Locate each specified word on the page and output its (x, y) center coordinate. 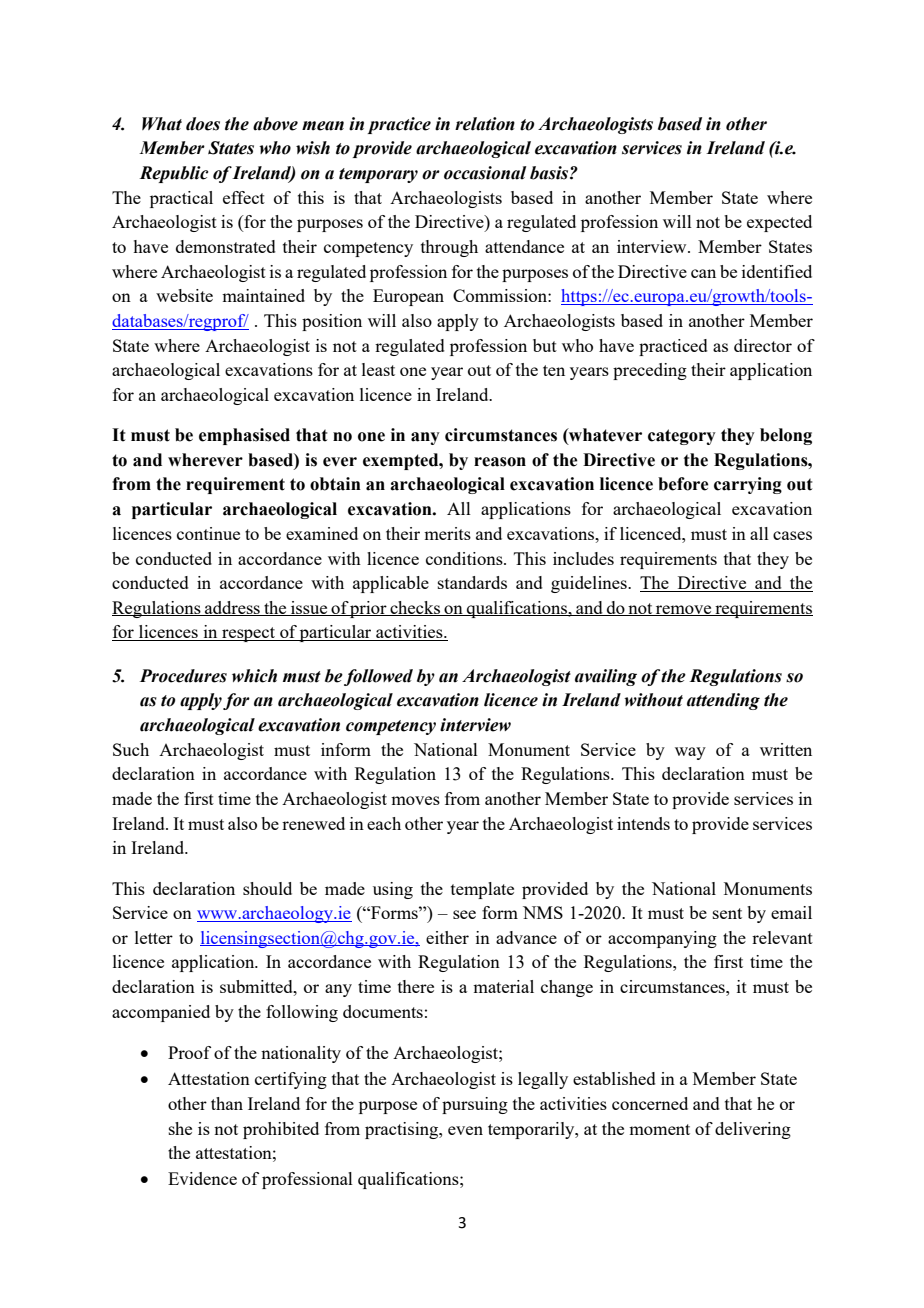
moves (415, 800)
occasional (485, 173)
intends (643, 823)
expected (779, 223)
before (683, 484)
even (465, 1130)
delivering (753, 1130)
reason (500, 462)
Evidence (202, 1178)
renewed (313, 823)
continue (208, 533)
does (203, 124)
